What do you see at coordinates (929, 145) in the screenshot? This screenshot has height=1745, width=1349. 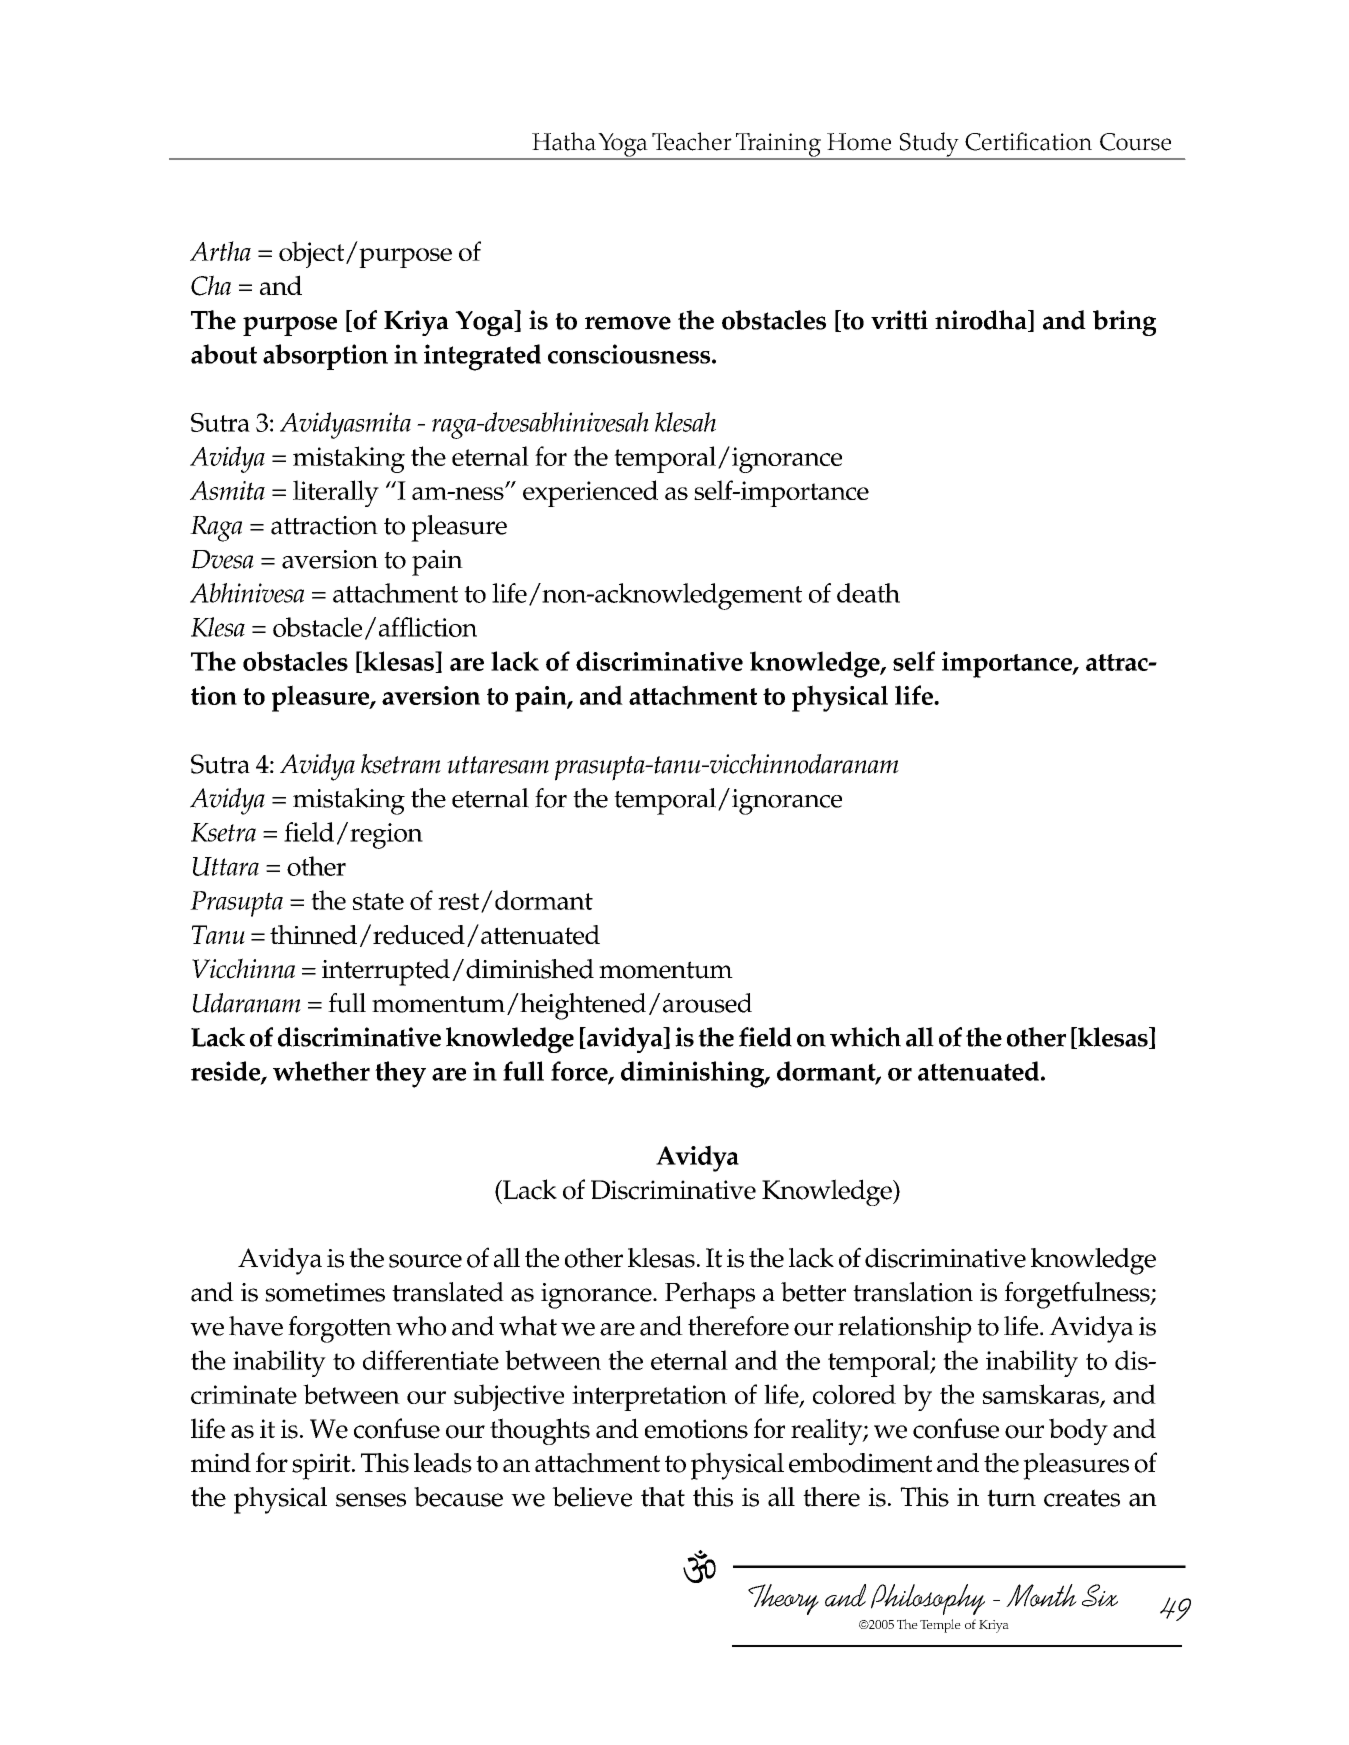 I see `Study` at bounding box center [929, 145].
